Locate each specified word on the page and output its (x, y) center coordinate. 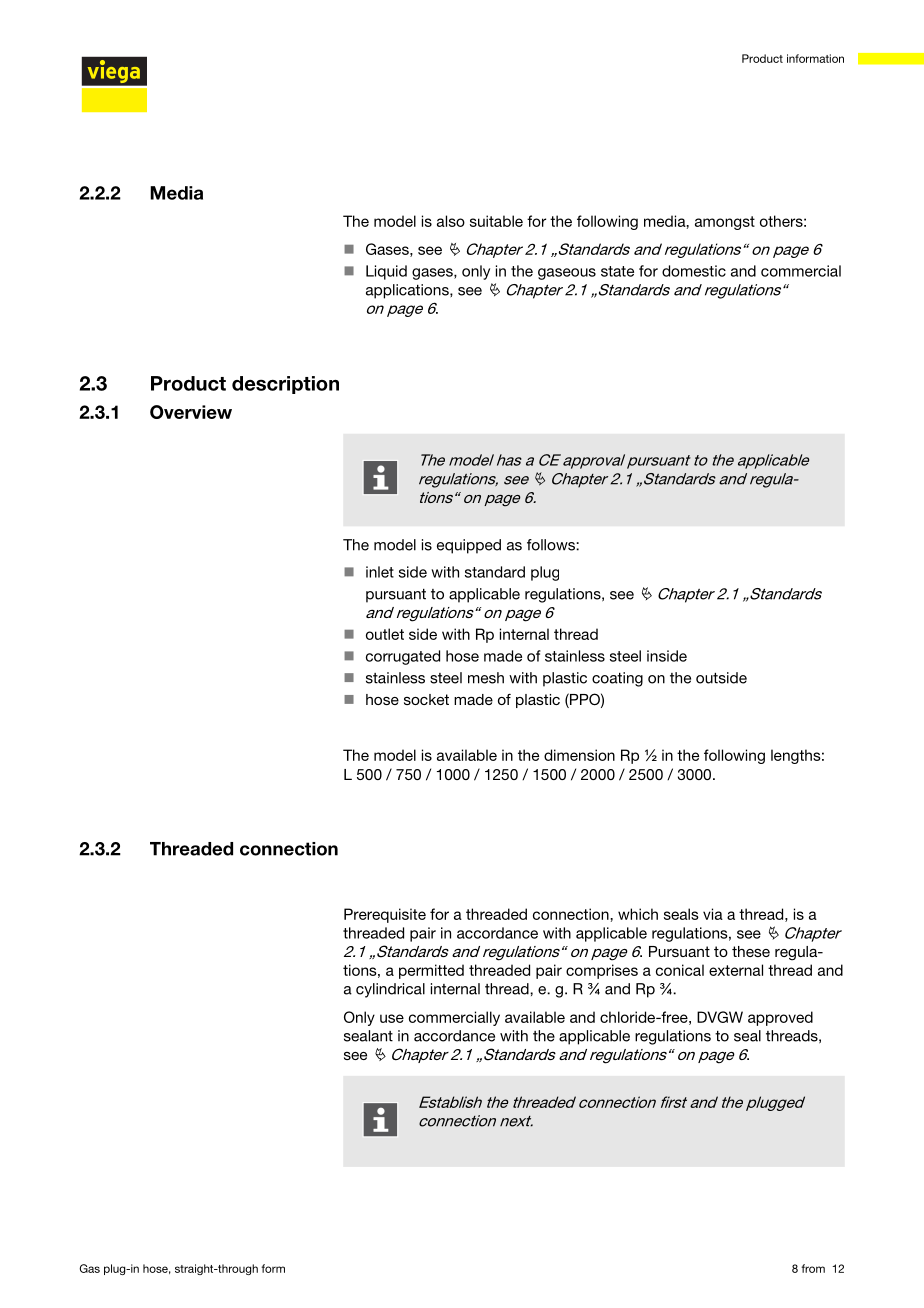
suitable (496, 221)
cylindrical (390, 990)
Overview (191, 412)
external (736, 970)
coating (617, 679)
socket (426, 699)
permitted (431, 971)
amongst (725, 223)
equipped (469, 546)
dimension (579, 755)
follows (552, 545)
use (392, 1018)
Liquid (386, 272)
